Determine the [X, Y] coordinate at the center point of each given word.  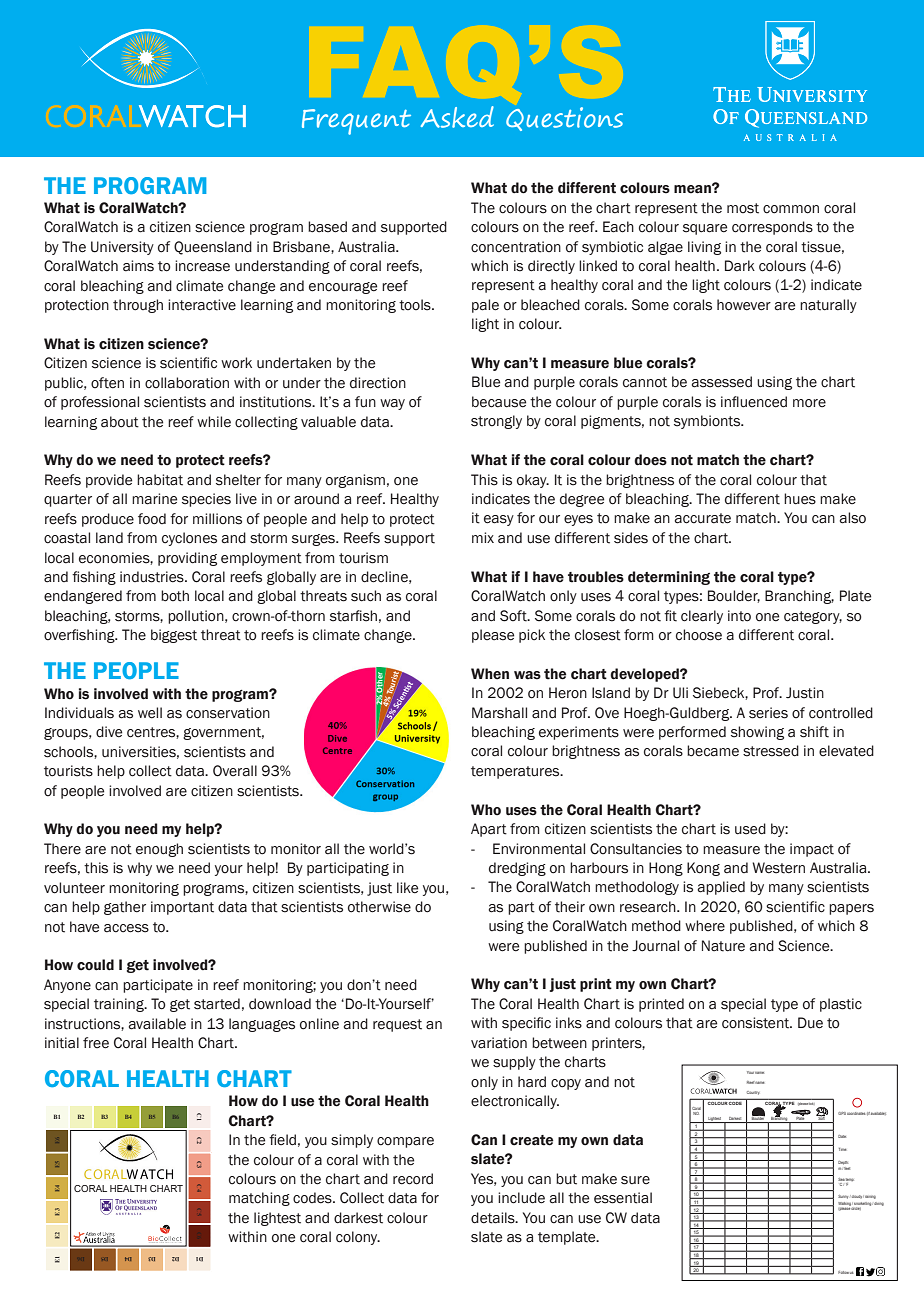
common [791, 209]
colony [358, 1238]
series [768, 713]
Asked [457, 117]
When [490, 674]
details [494, 1218]
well [150, 713]
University [122, 248]
